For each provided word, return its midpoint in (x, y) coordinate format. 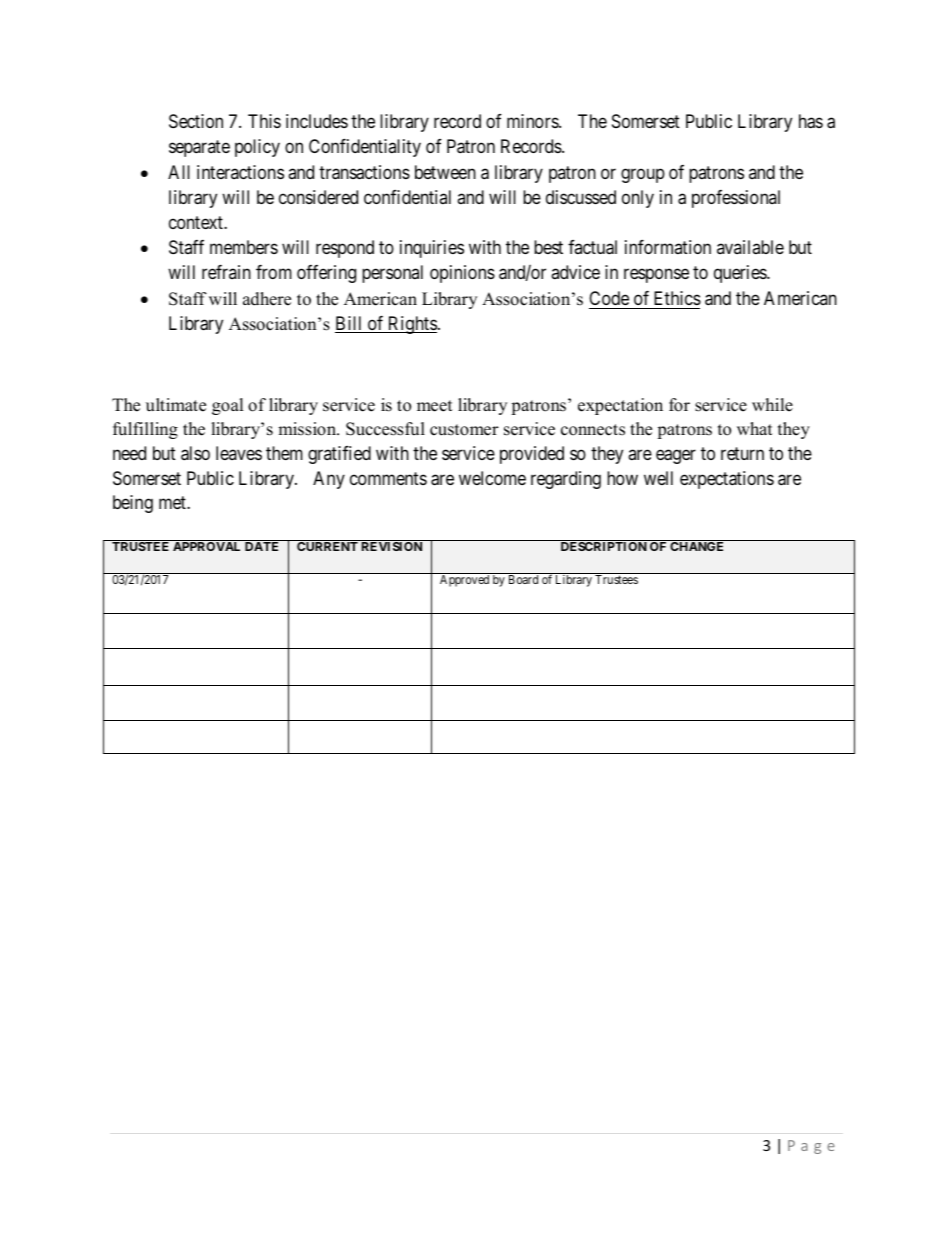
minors (533, 121)
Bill (350, 324)
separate (199, 148)
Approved (464, 580)
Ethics (677, 298)
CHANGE (696, 546)
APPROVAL (206, 546)
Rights (411, 325)
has (811, 121)
